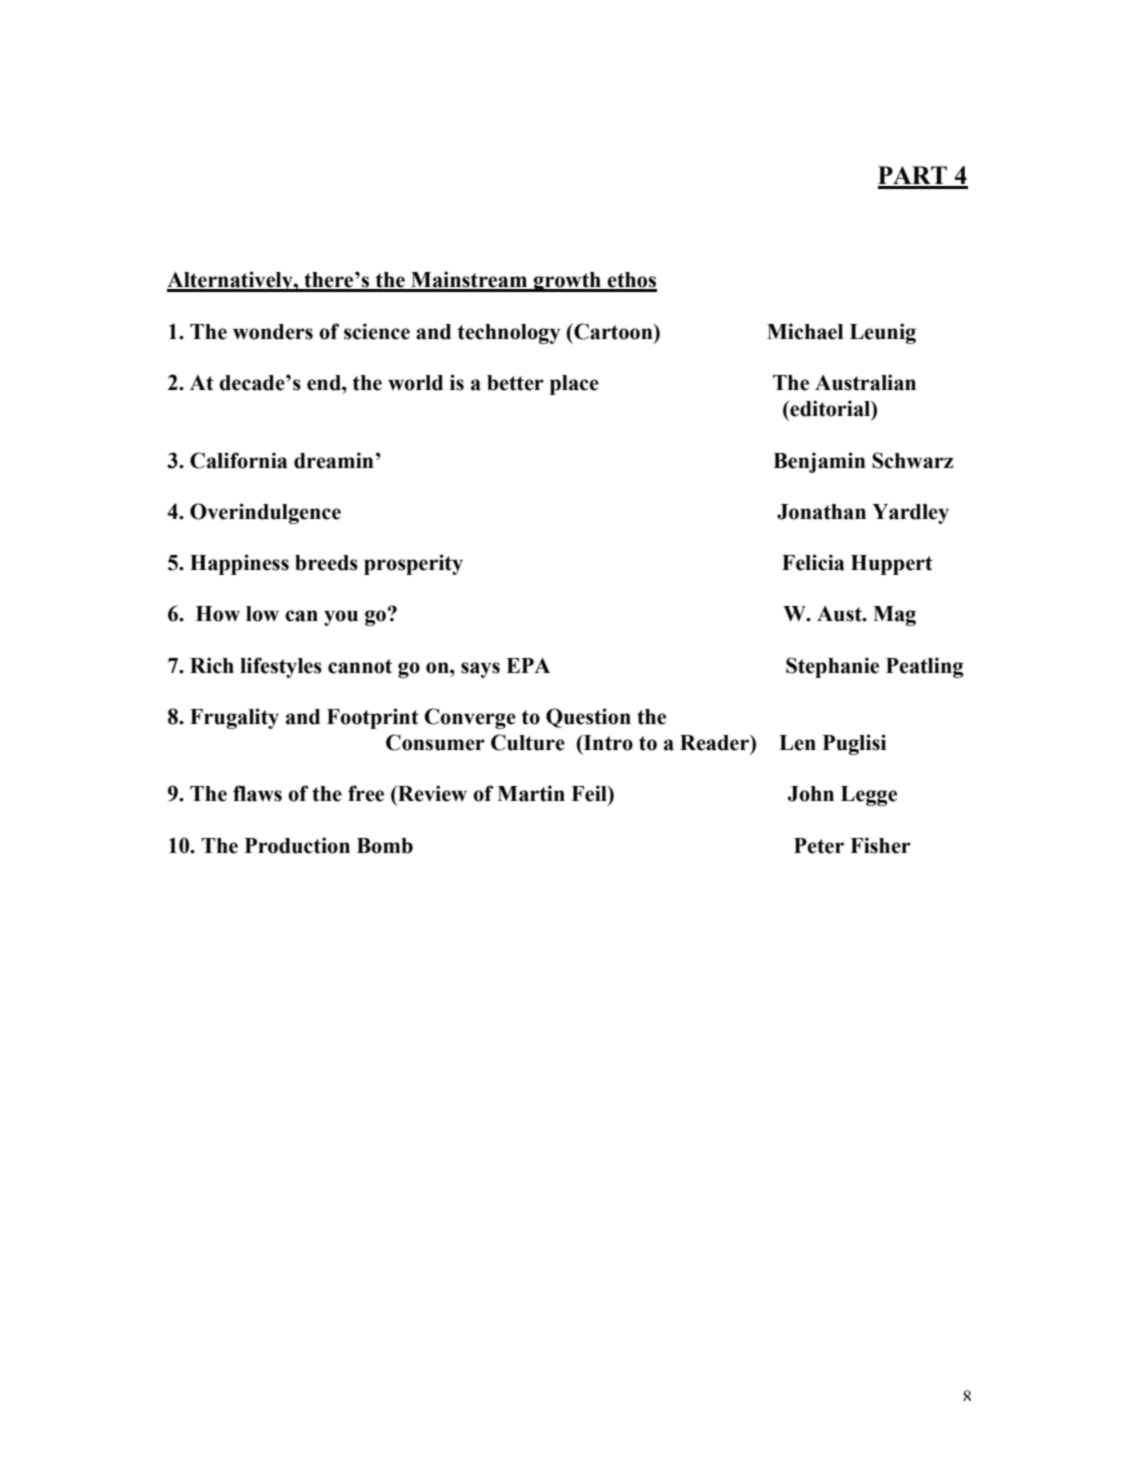 This image has width=1140, height=1475. What do you see at coordinates (590, 793) in the image?
I see `Feil` at bounding box center [590, 793].
